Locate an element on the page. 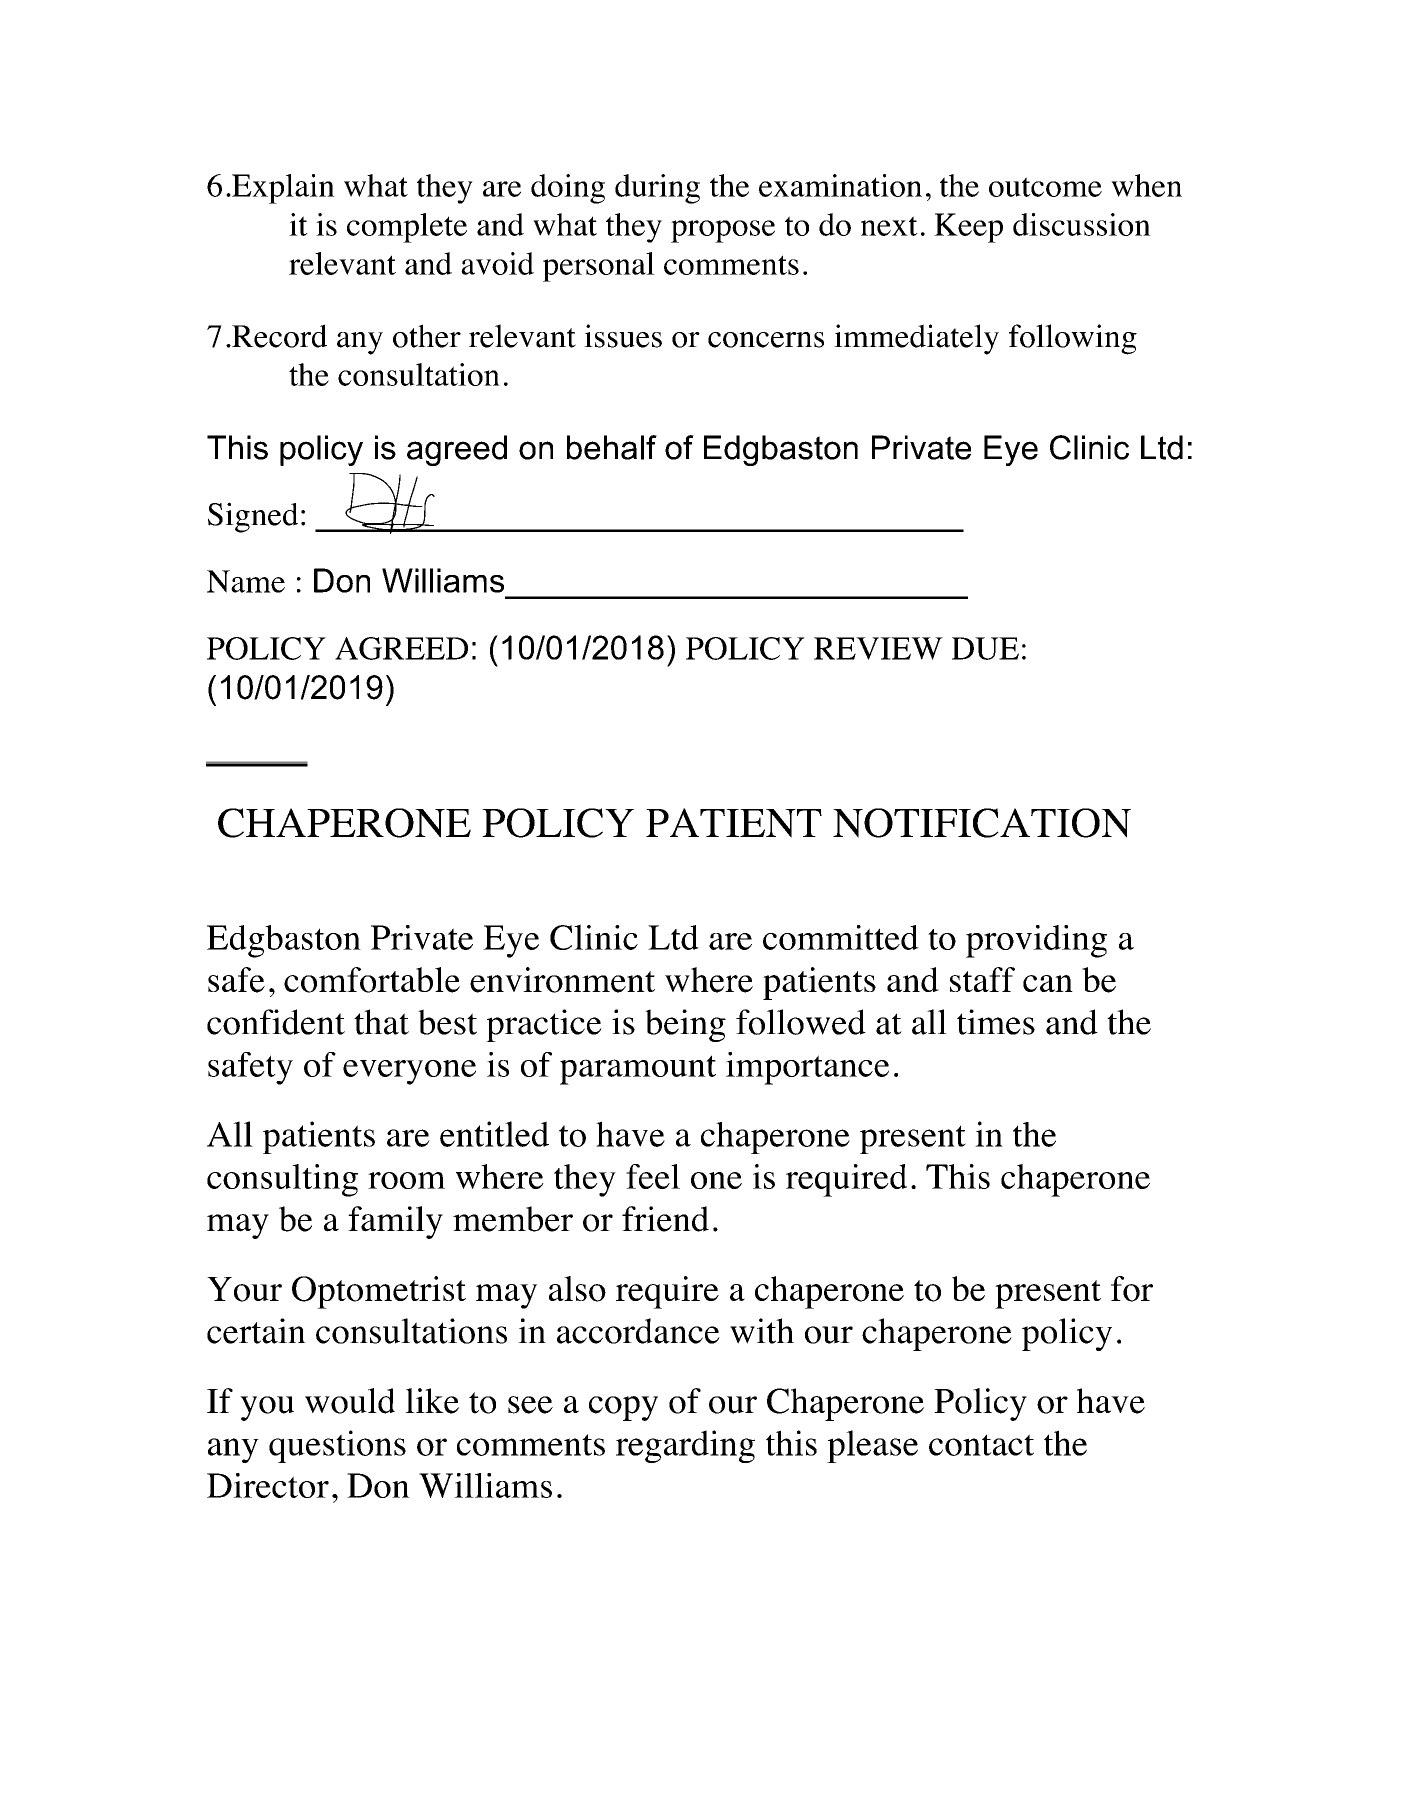  contact is located at coordinates (981, 1445).
